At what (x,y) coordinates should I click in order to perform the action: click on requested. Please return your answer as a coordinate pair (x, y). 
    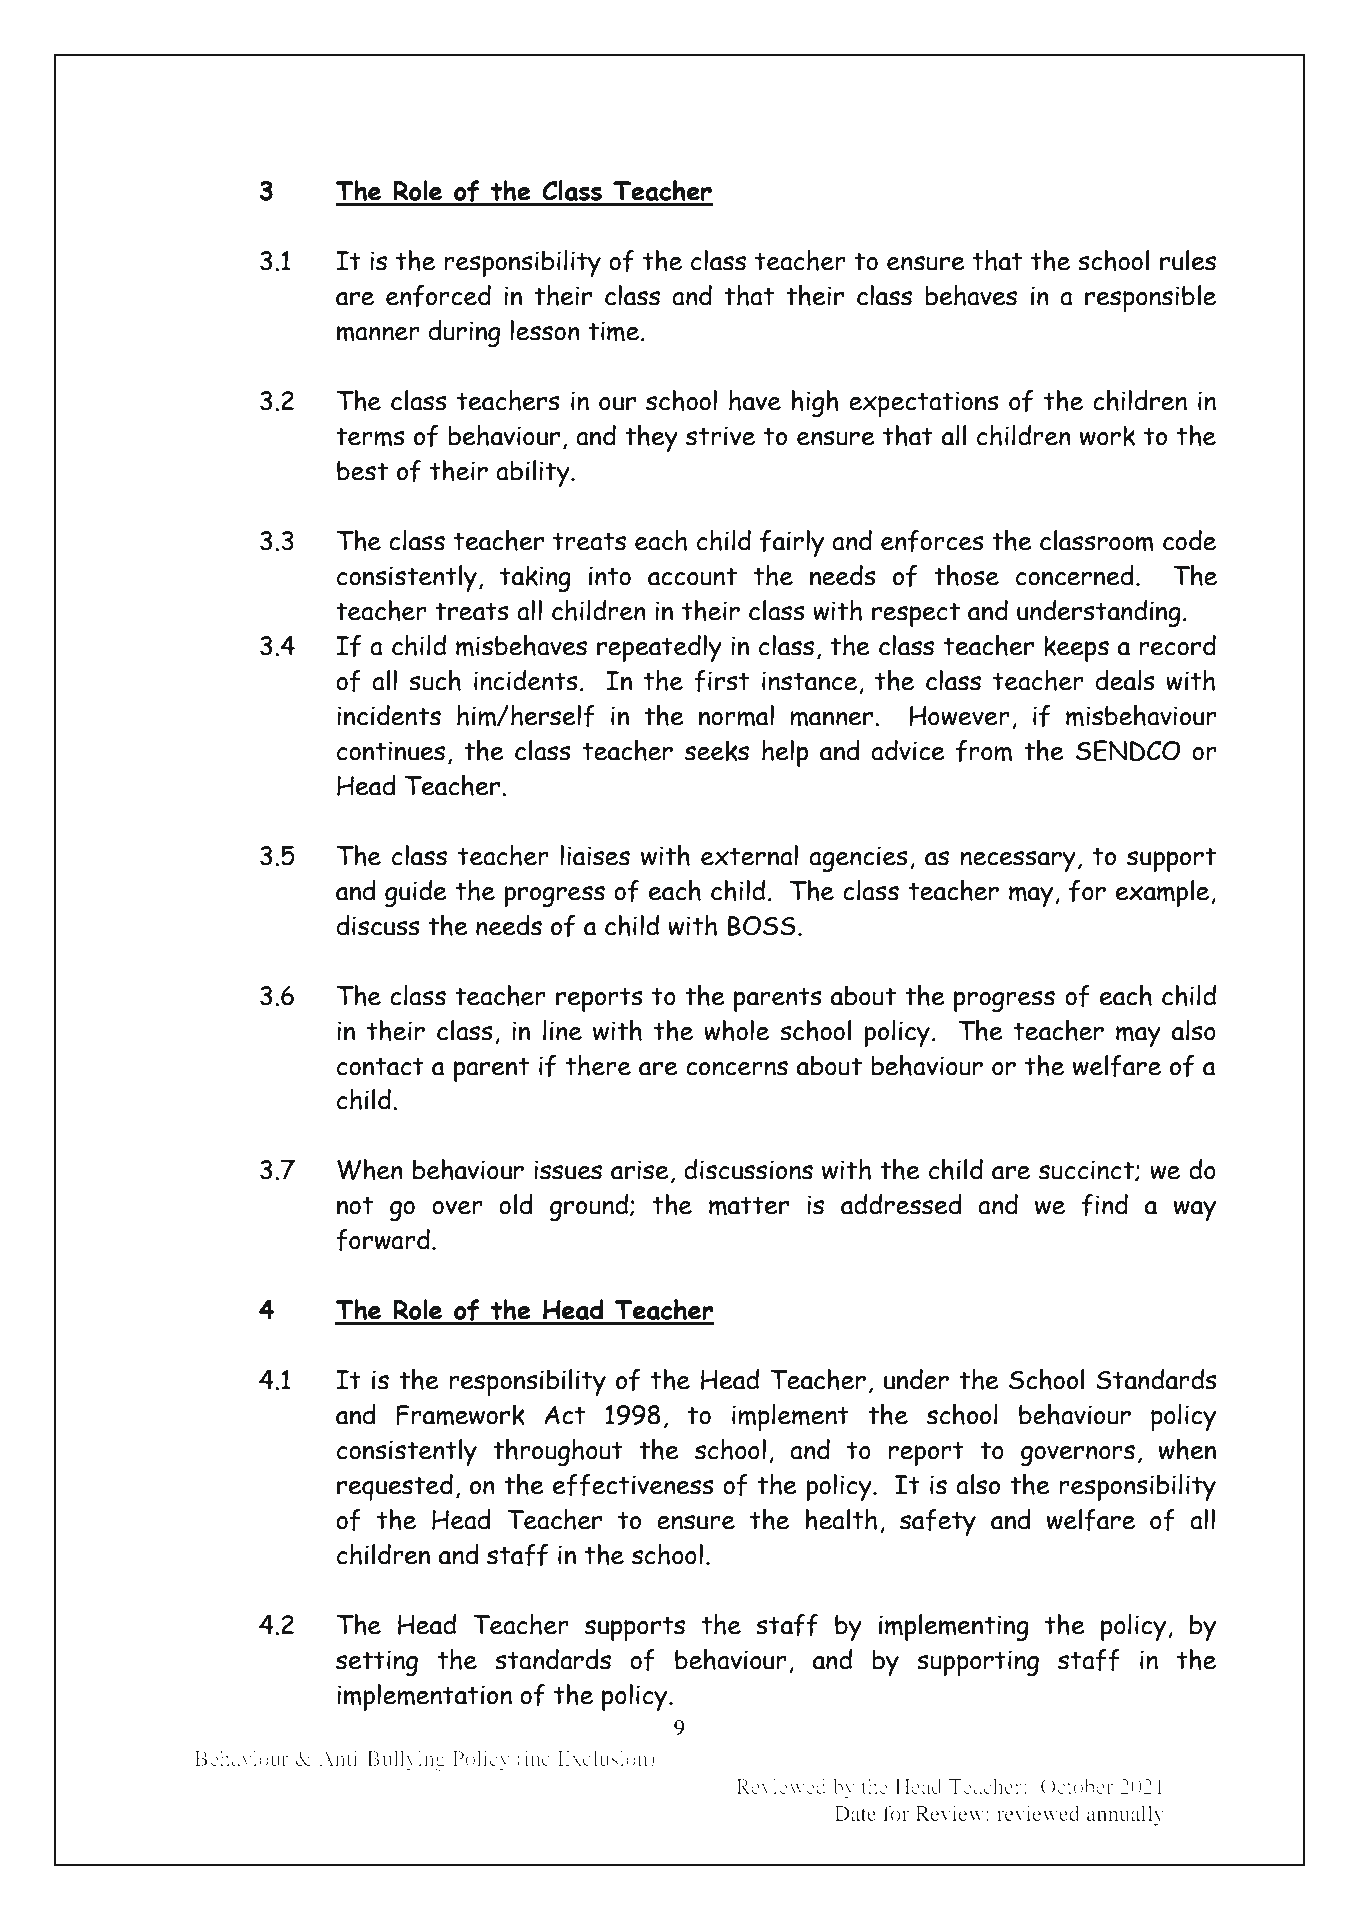
    Looking at the image, I should click on (395, 1487).
